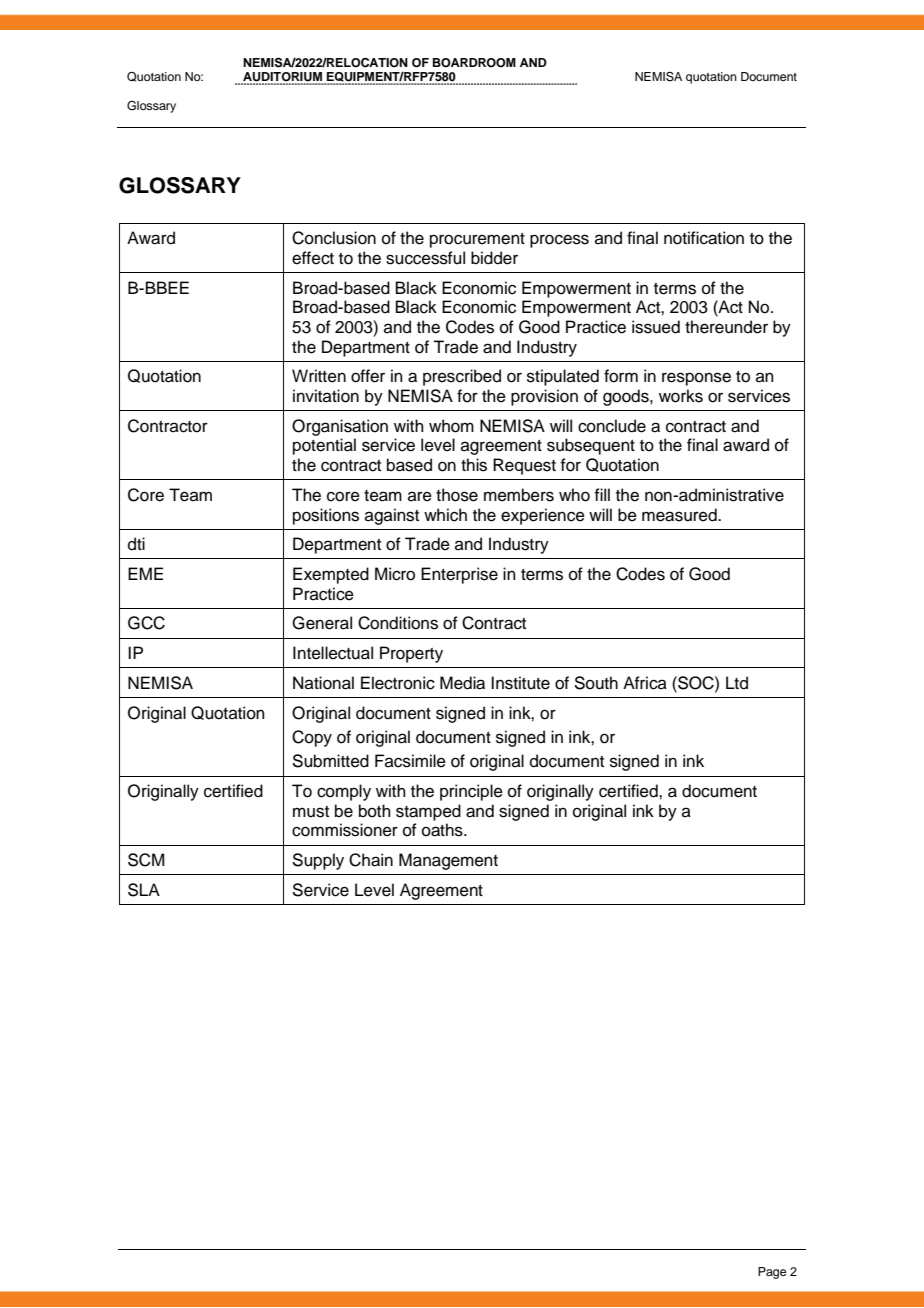 This document has height=1308, width=924. What do you see at coordinates (680, 515) in the document?
I see `measured` at bounding box center [680, 515].
